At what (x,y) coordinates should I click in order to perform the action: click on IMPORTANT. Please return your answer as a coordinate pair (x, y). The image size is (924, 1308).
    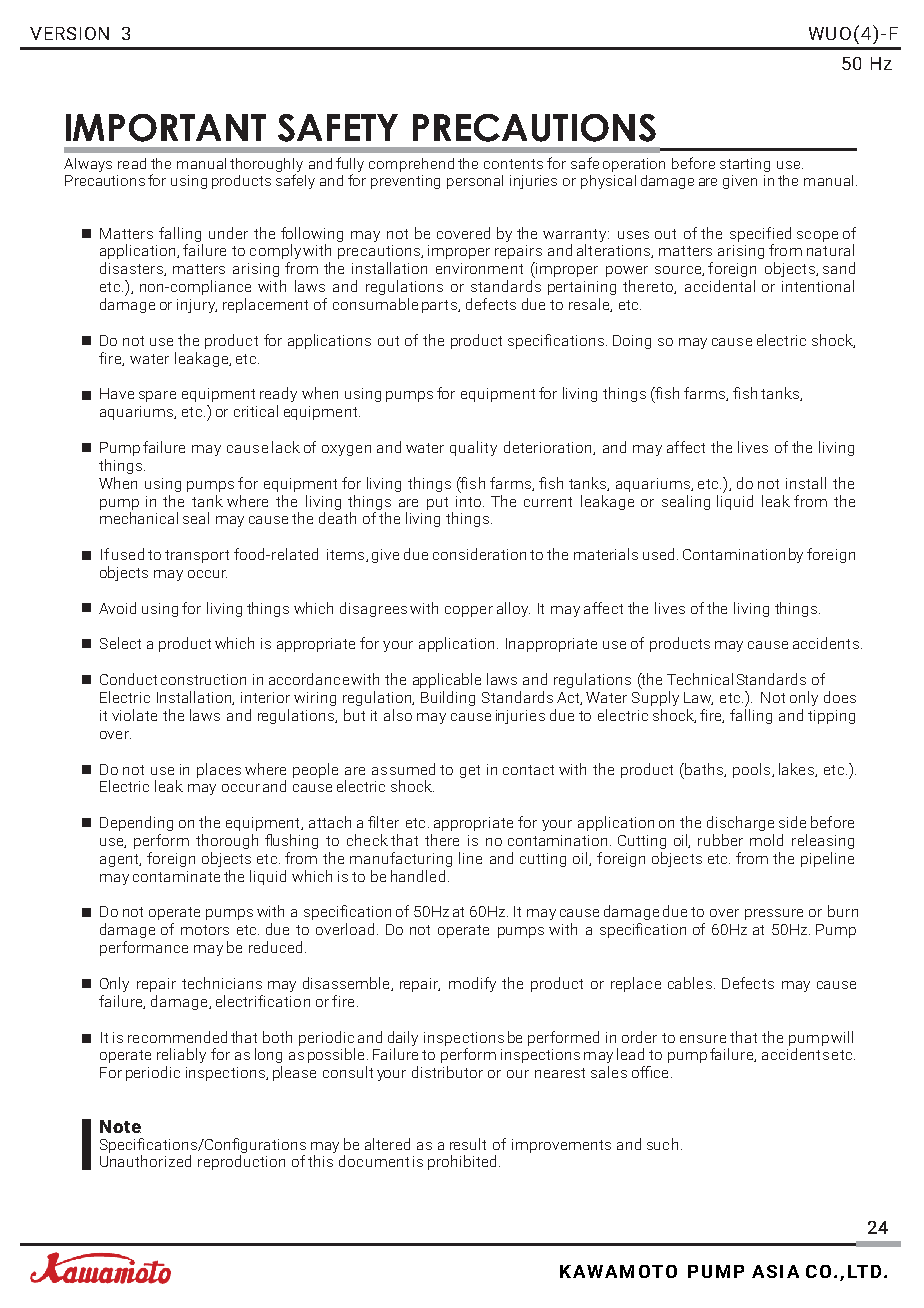
    Looking at the image, I should click on (166, 128).
